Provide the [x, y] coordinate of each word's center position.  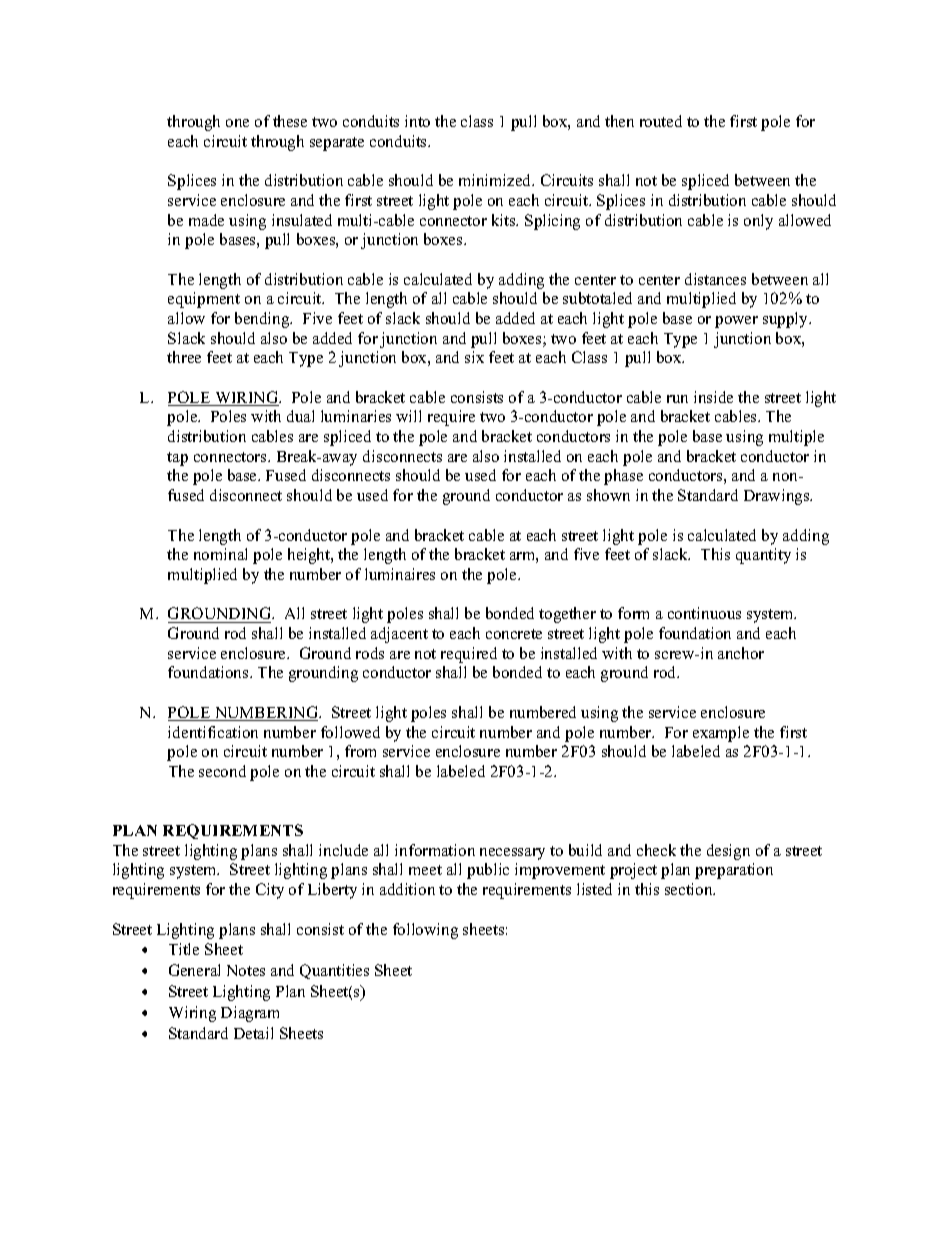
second [222, 771]
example [721, 734]
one [237, 123]
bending [263, 320]
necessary [512, 854]
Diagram [250, 1014]
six [474, 357]
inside [713, 397]
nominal [220, 554]
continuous [704, 613]
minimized [496, 180]
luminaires [400, 574]
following [425, 931]
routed [661, 121]
